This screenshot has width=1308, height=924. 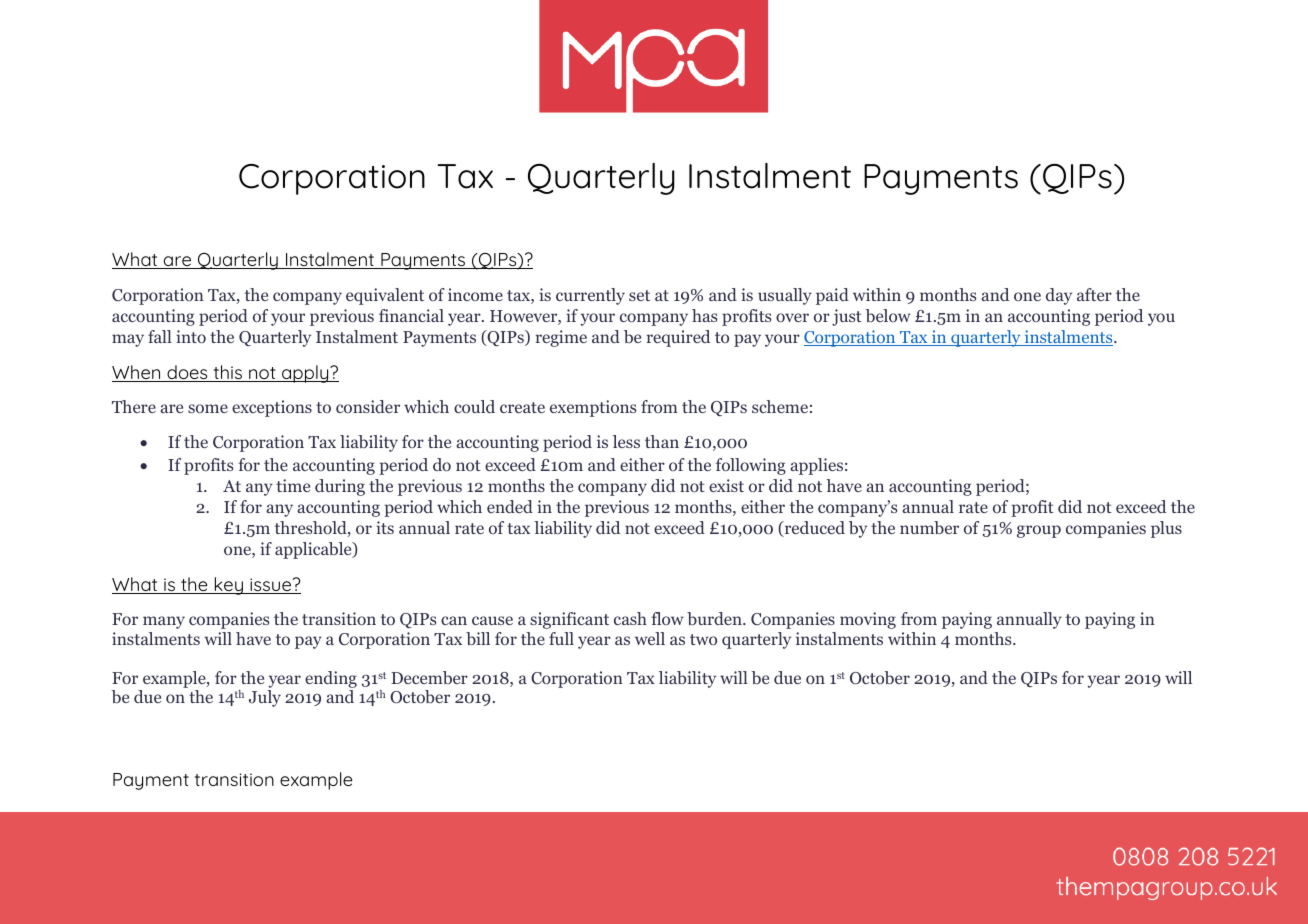 I want to click on July, so click(x=265, y=698).
